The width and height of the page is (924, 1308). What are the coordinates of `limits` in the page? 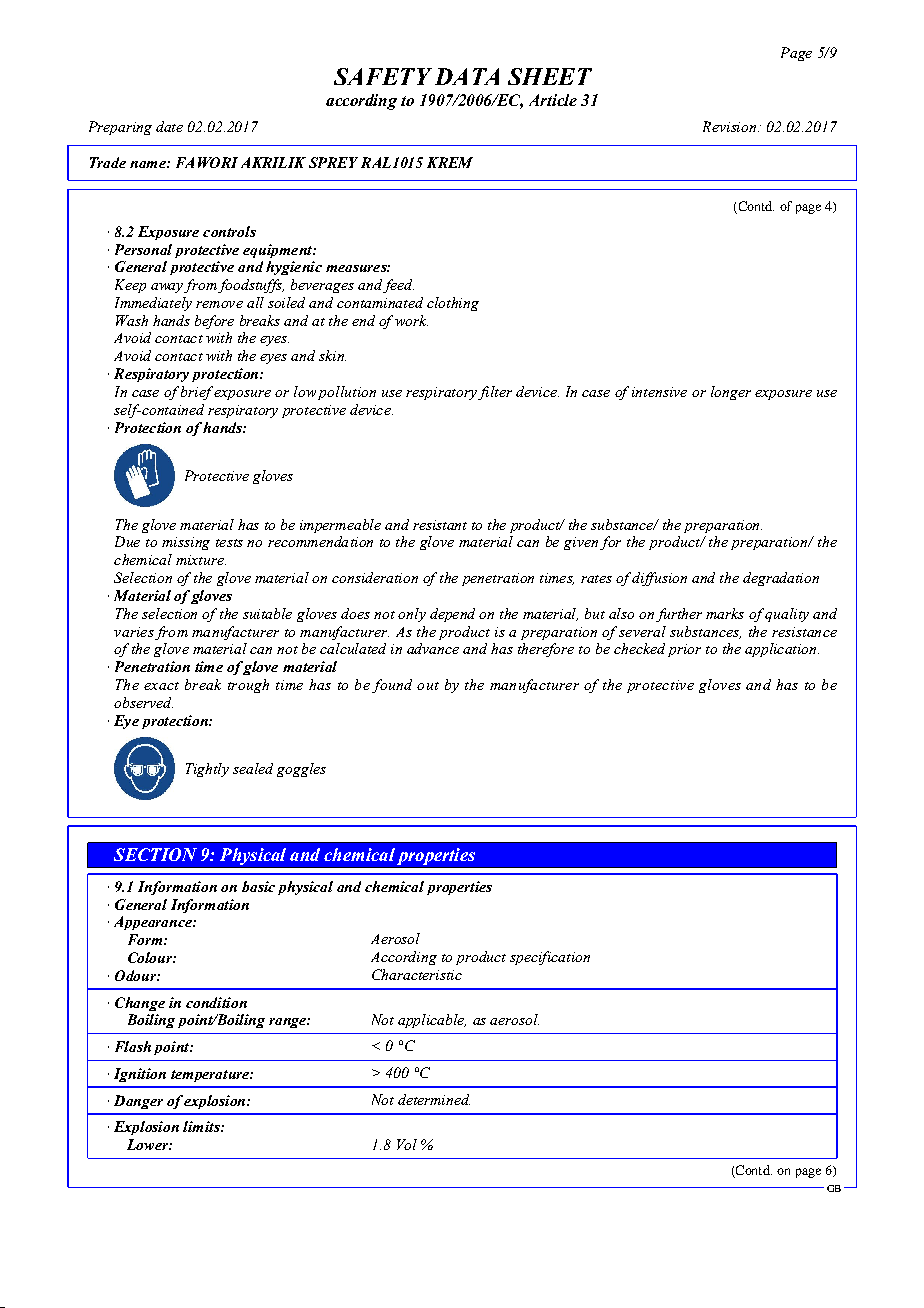 It's located at (202, 1126).
